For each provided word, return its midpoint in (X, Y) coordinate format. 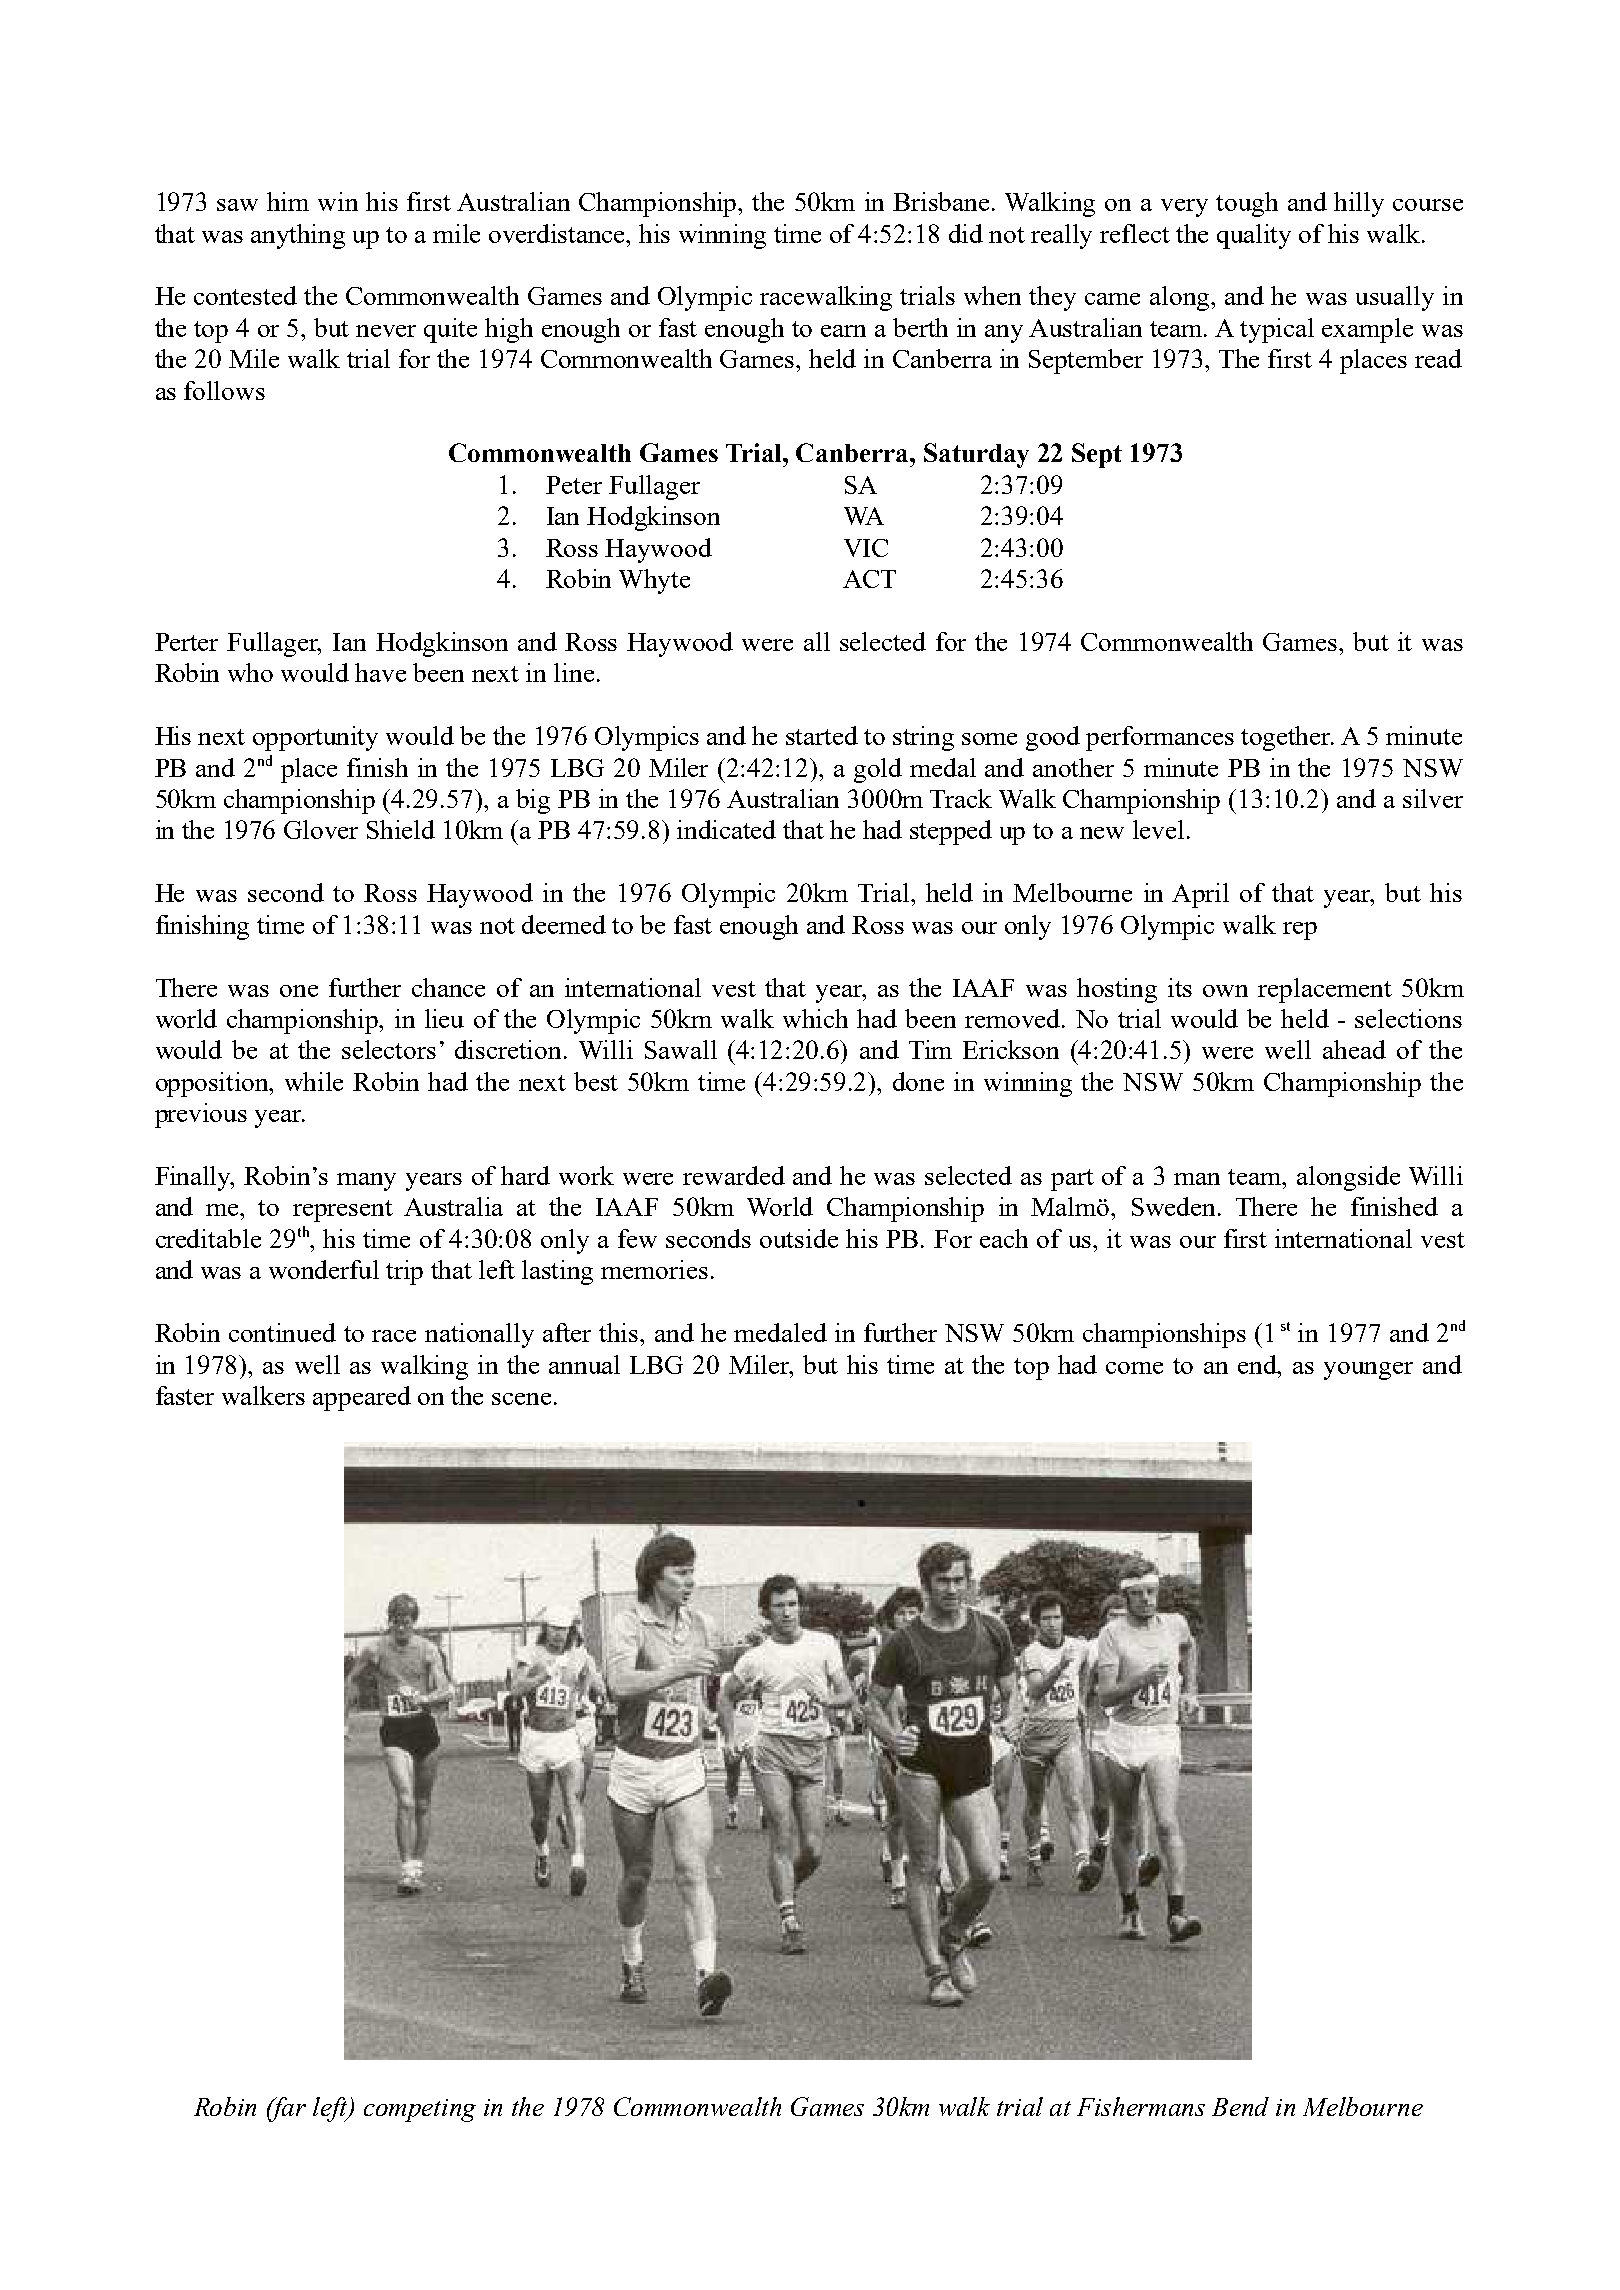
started (822, 735)
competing (420, 2110)
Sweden (1175, 1206)
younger (1368, 1371)
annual (584, 1364)
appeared (362, 1398)
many (366, 1182)
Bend (1240, 2106)
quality (1254, 236)
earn (843, 331)
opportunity (315, 738)
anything (298, 236)
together (1287, 738)
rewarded (734, 1175)
